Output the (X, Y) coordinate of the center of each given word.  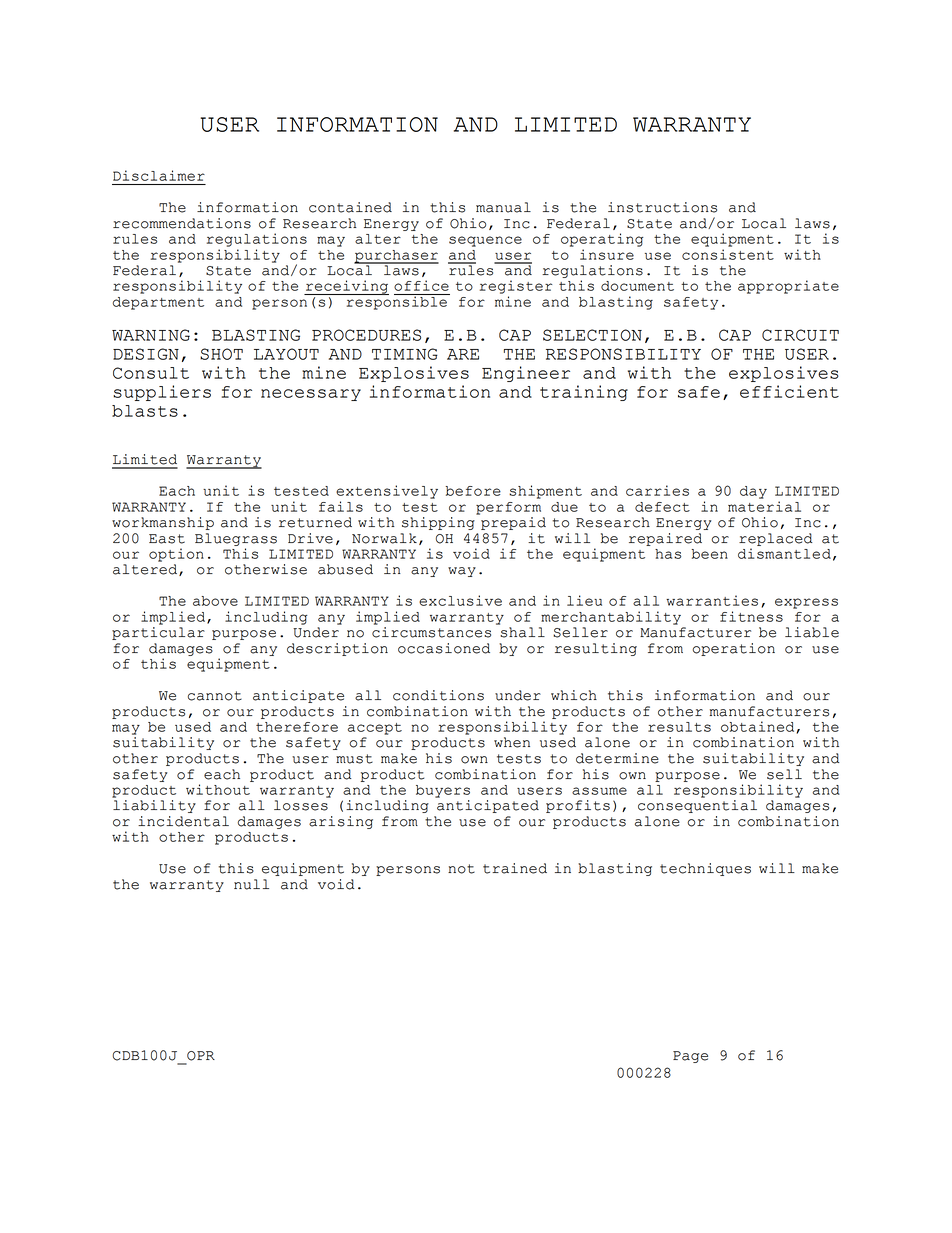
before (473, 491)
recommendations (182, 223)
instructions (662, 207)
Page (690, 1057)
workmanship (163, 523)
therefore (297, 727)
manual (503, 207)
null (251, 884)
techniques (705, 869)
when (512, 742)
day (753, 492)
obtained (757, 726)
